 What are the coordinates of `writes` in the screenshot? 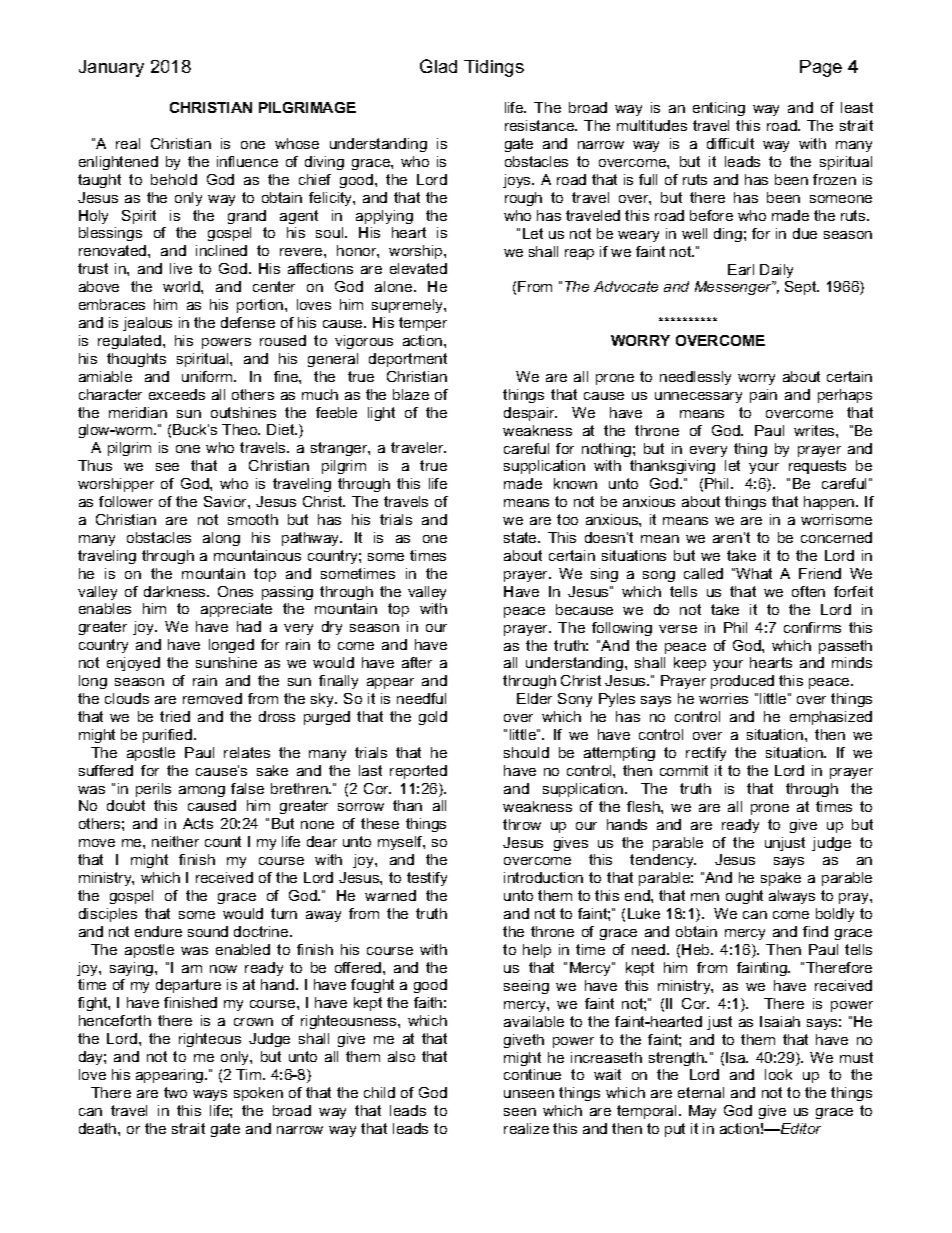 It's located at (815, 430).
